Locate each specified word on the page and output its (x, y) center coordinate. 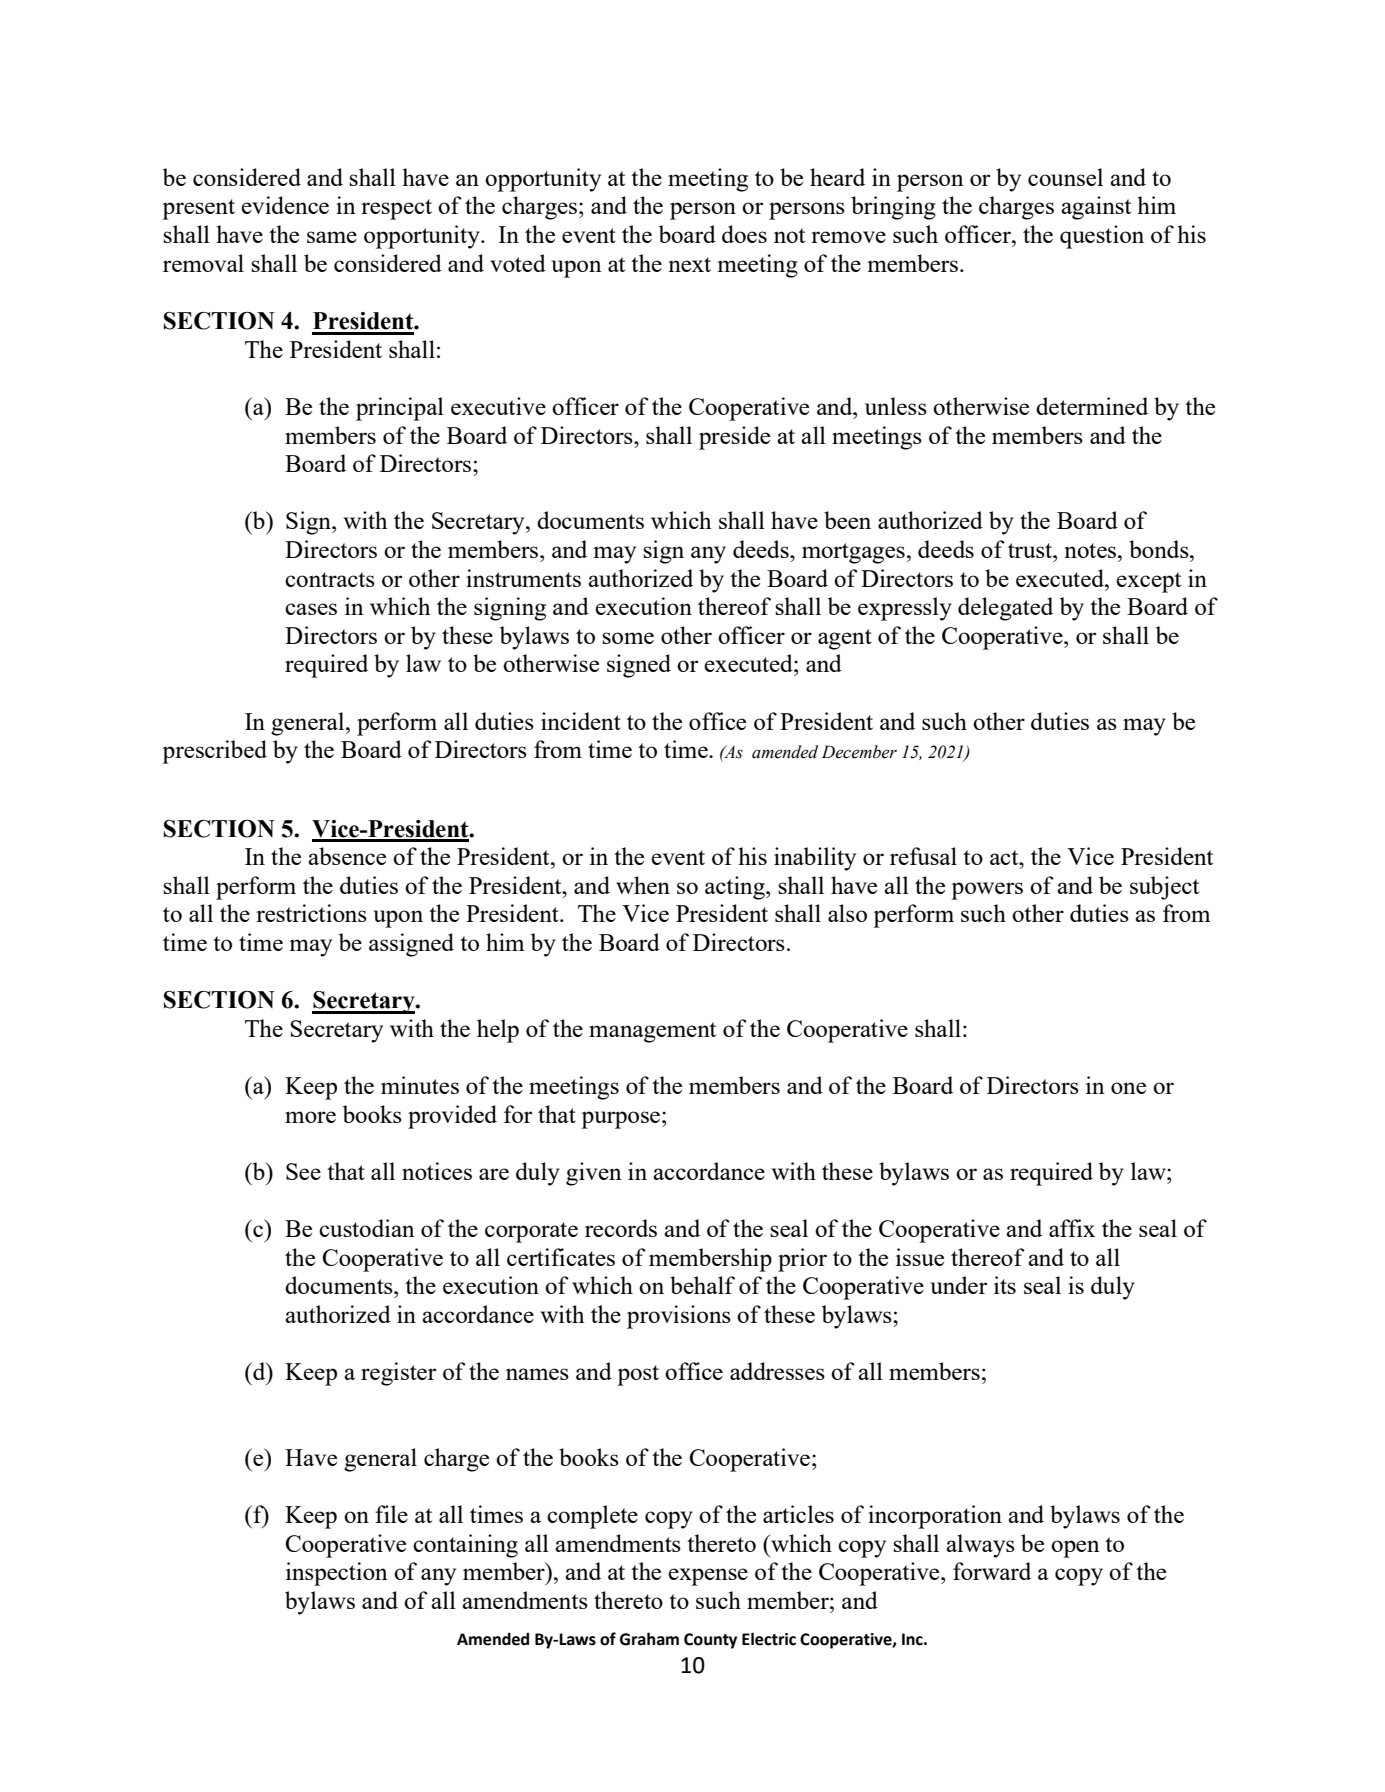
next (689, 264)
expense (708, 1577)
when (643, 885)
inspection (337, 1574)
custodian (367, 1228)
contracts (330, 579)
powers (987, 891)
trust (1031, 550)
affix (1072, 1228)
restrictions (311, 913)
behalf (702, 1285)
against (1096, 208)
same (332, 237)
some (628, 638)
